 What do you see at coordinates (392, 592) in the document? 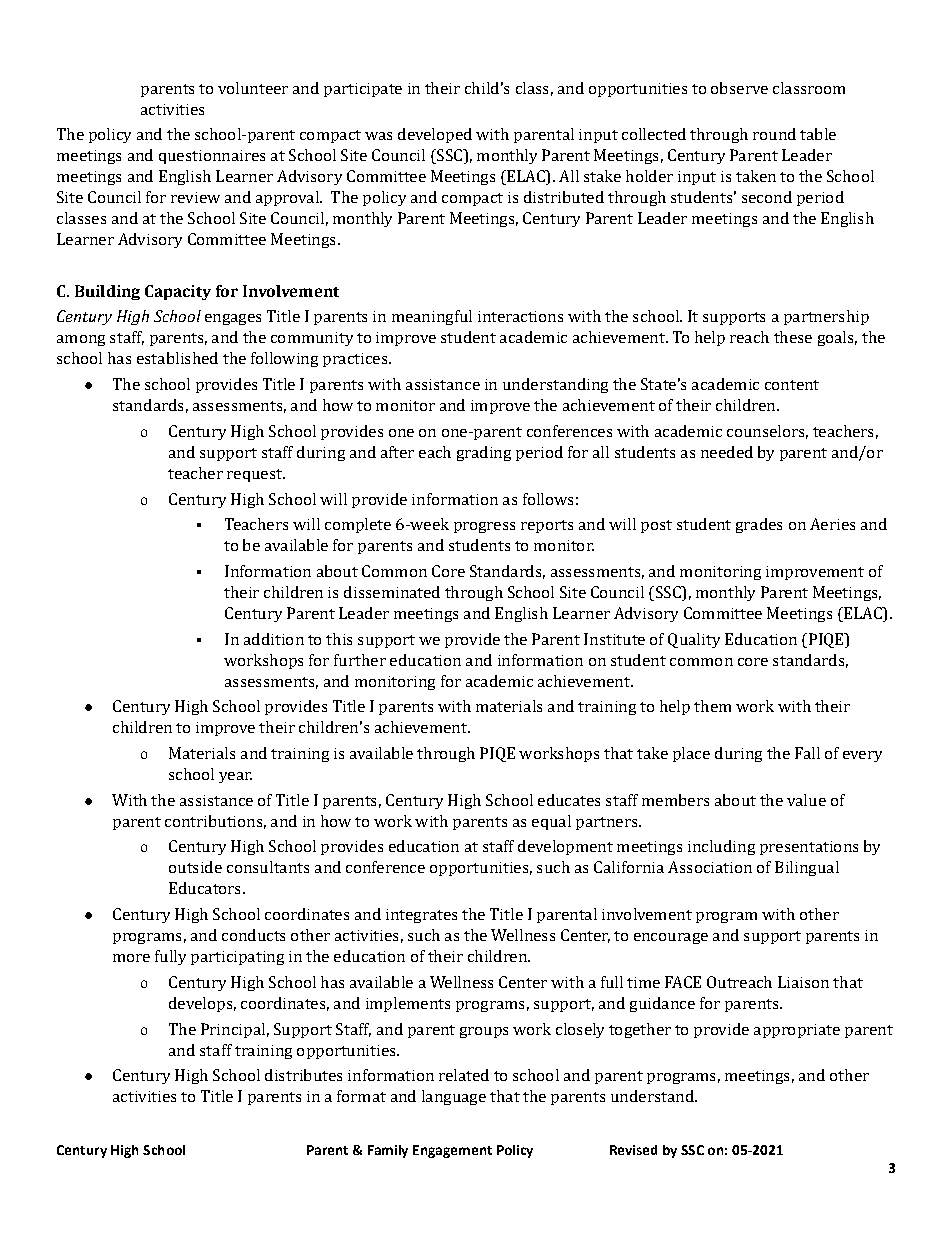
I see `disseminated` at bounding box center [392, 592].
